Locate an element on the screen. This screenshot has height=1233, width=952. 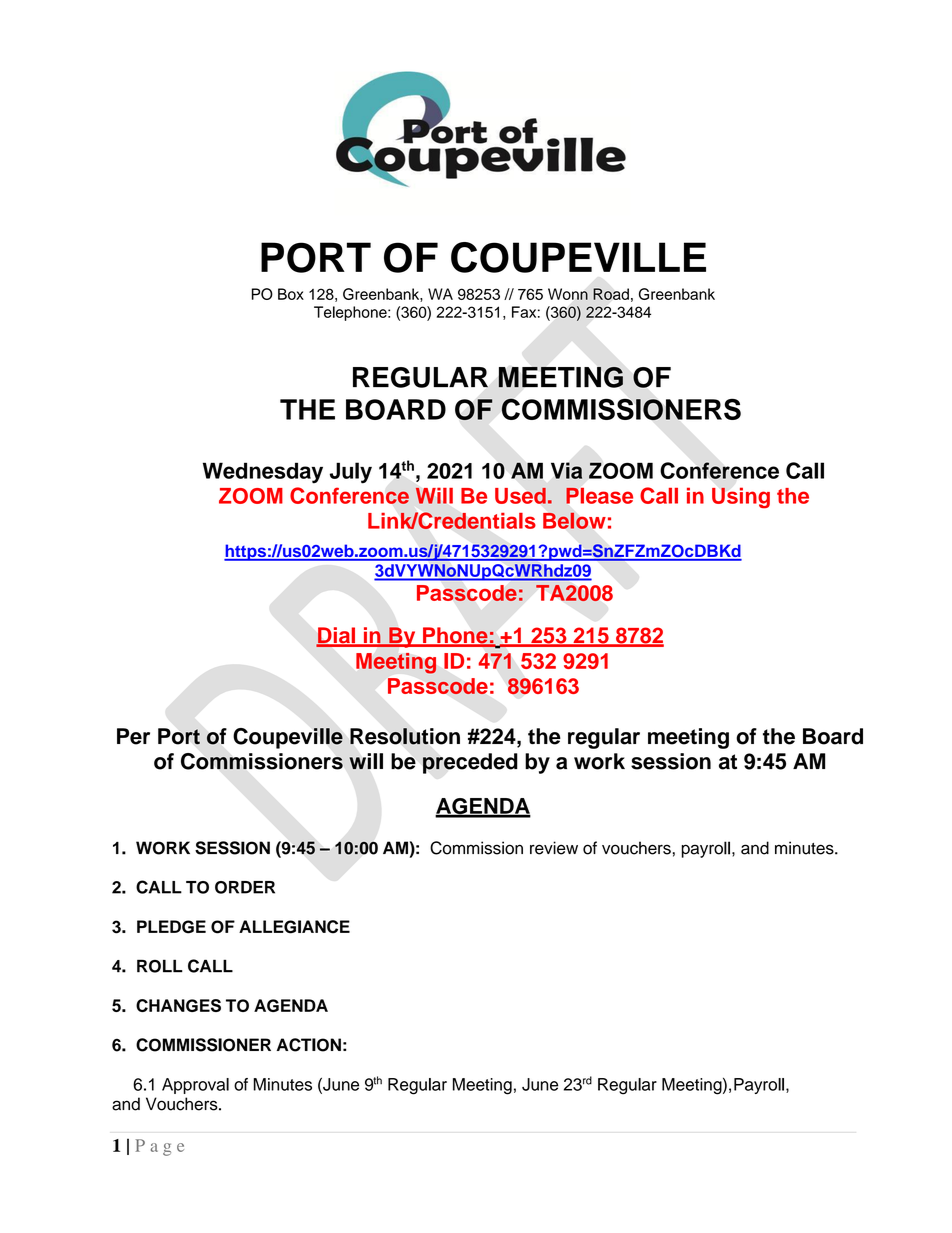
Approval is located at coordinates (195, 1086).
